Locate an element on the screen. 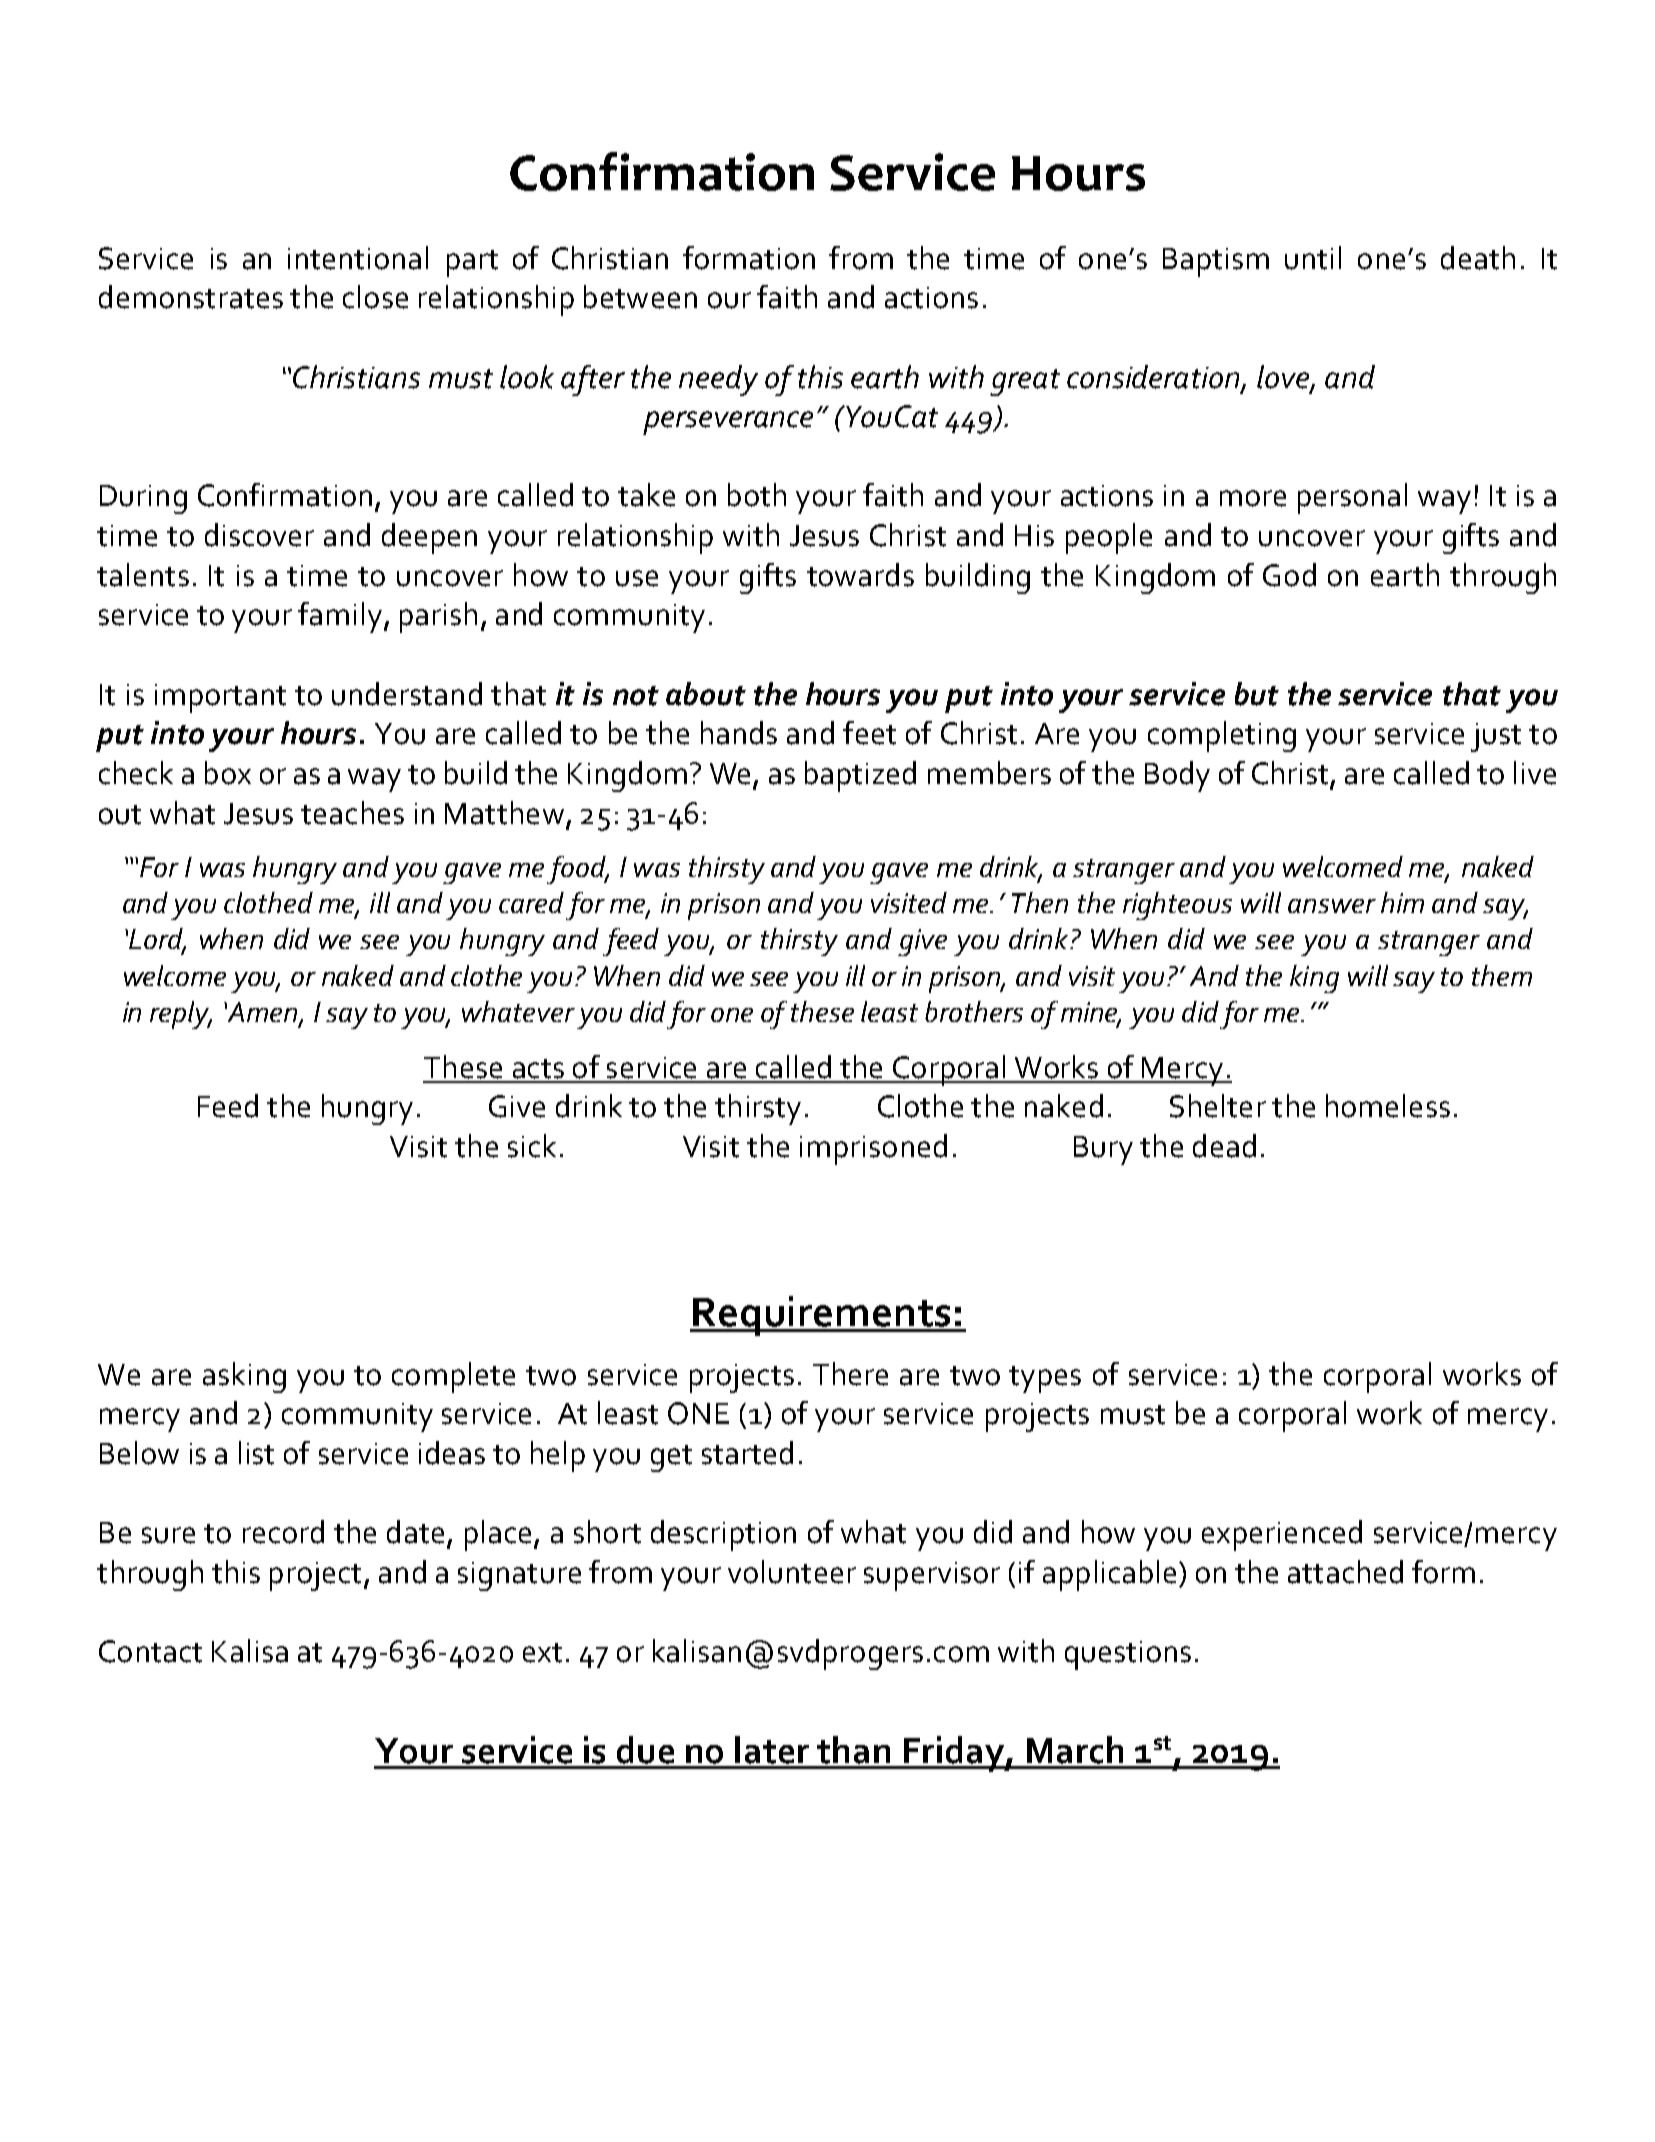 The height and width of the screenshot is (2142, 1655). close is located at coordinates (375, 297).
